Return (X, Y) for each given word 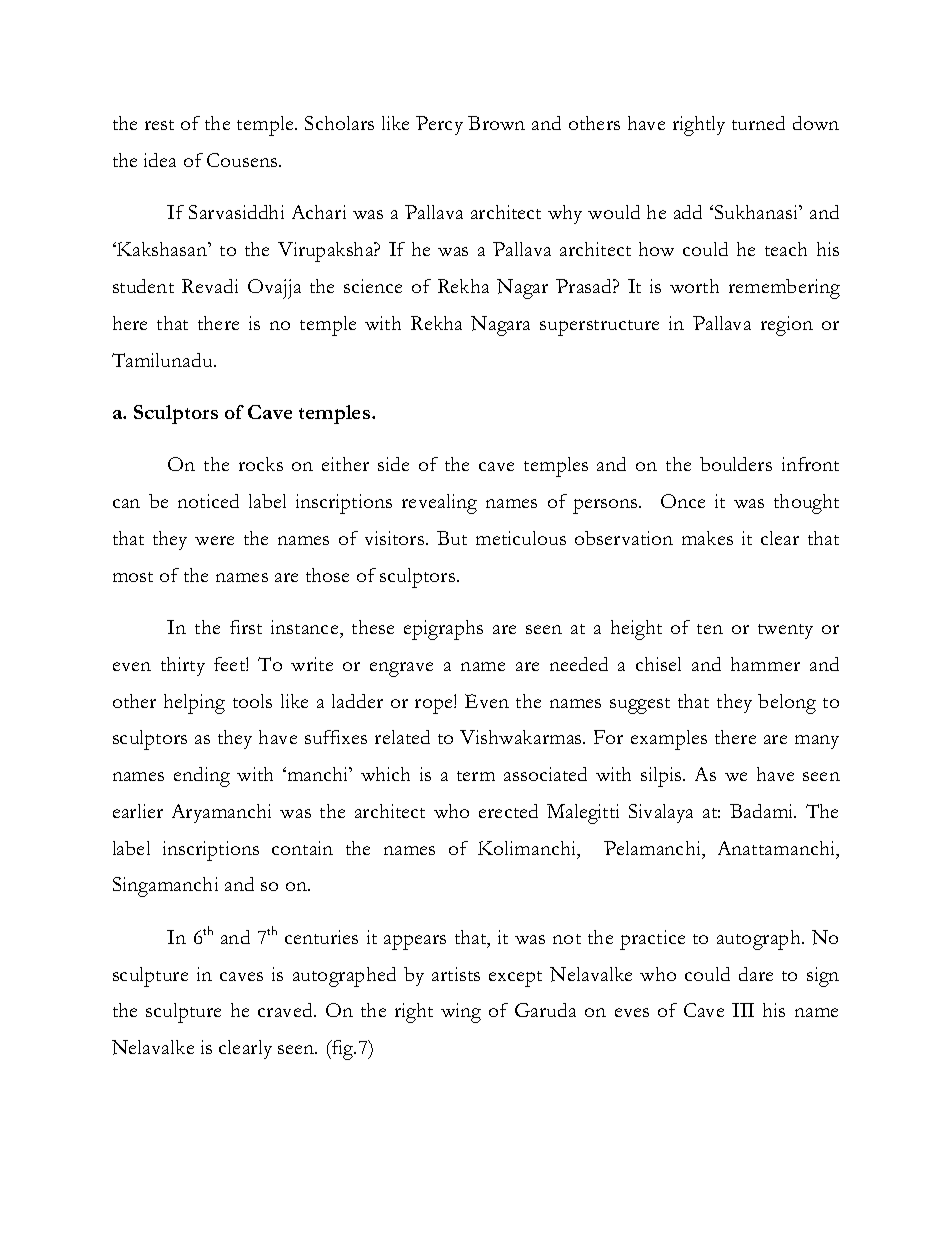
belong (787, 704)
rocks (261, 464)
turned (758, 123)
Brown (496, 123)
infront (810, 464)
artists (456, 974)
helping (194, 704)
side (393, 464)
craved (286, 1010)
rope (435, 706)
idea (160, 160)
